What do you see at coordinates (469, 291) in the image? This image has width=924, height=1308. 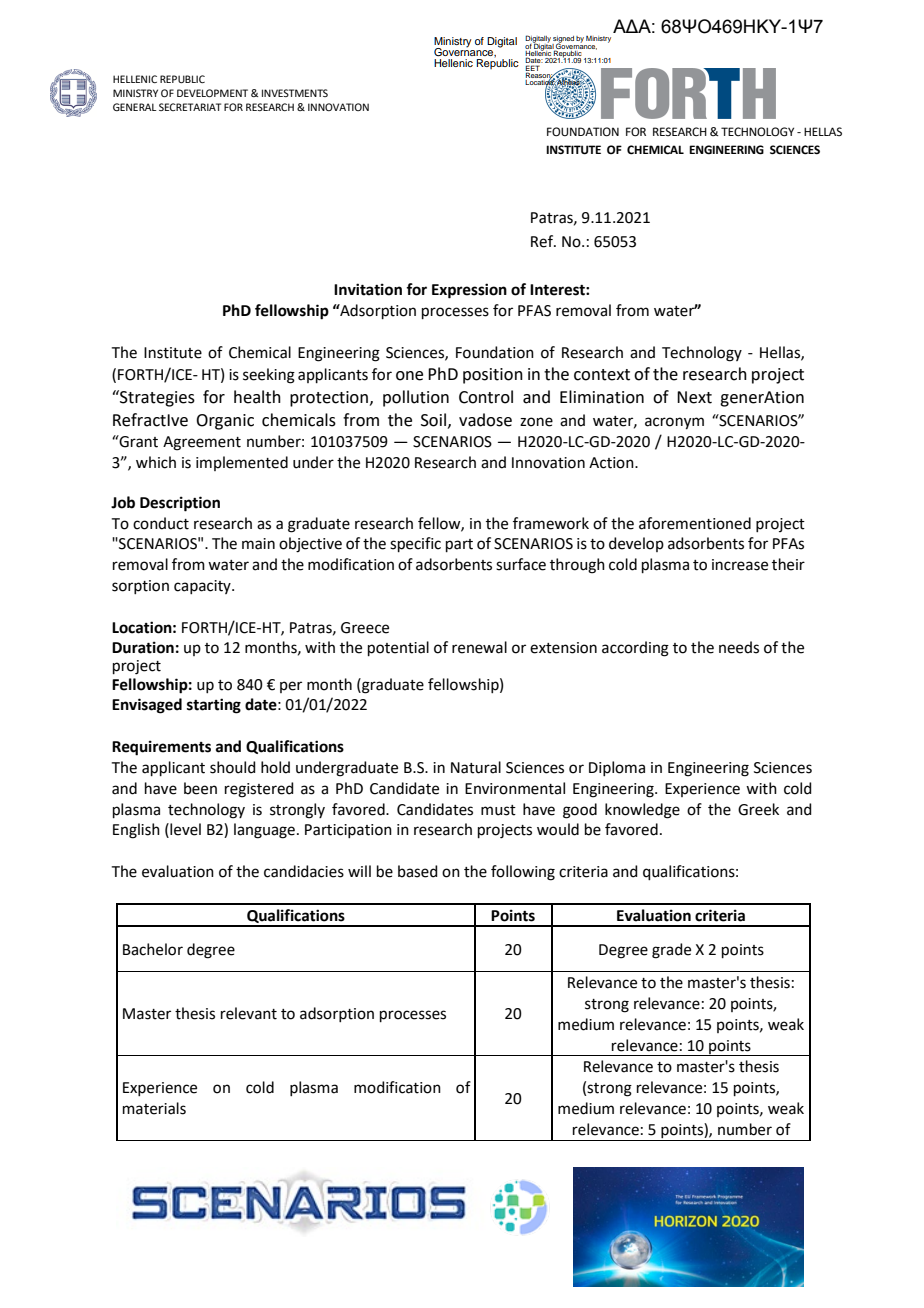 I see `Expression` at bounding box center [469, 291].
